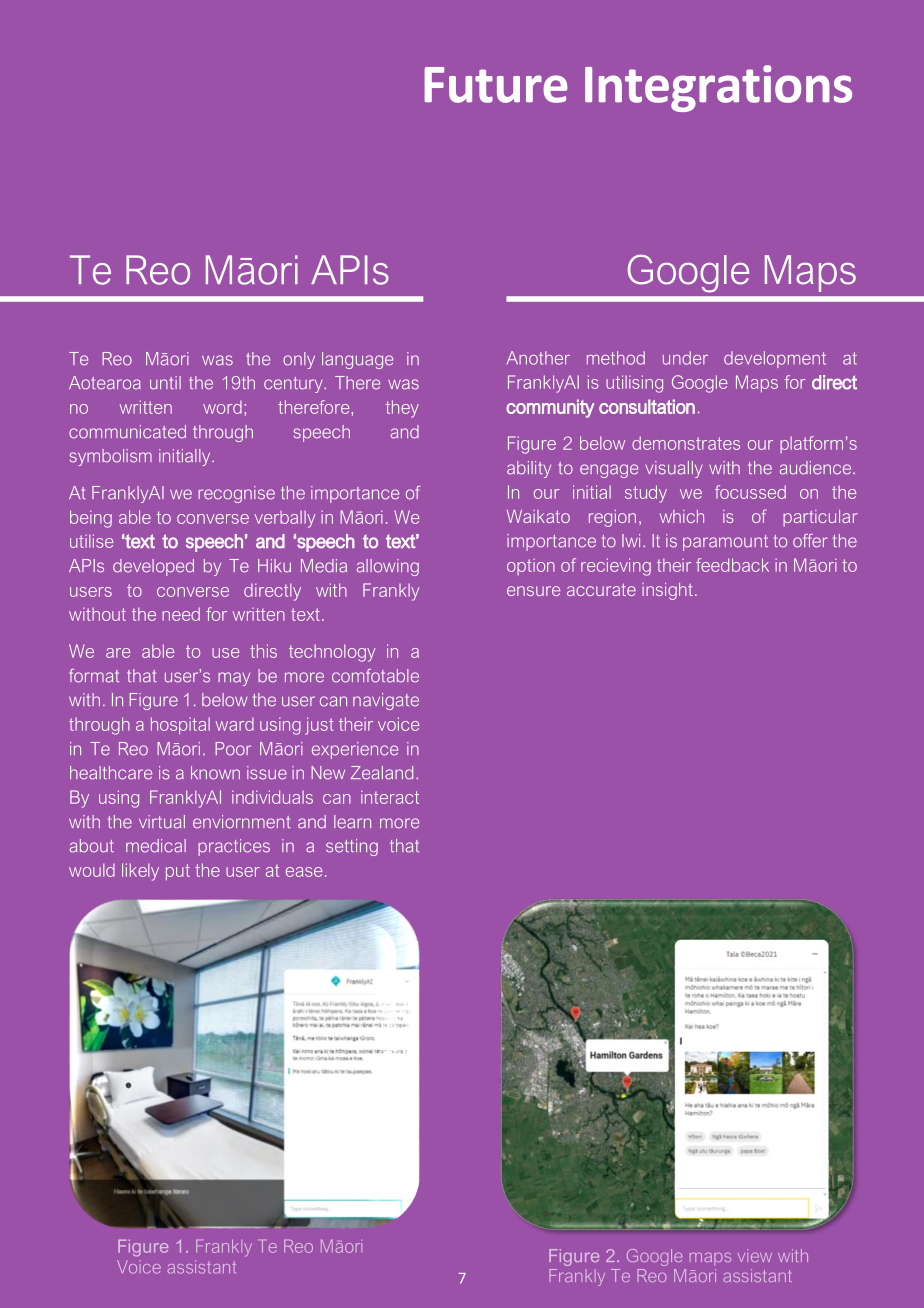  I want to click on insight, so click(667, 591).
